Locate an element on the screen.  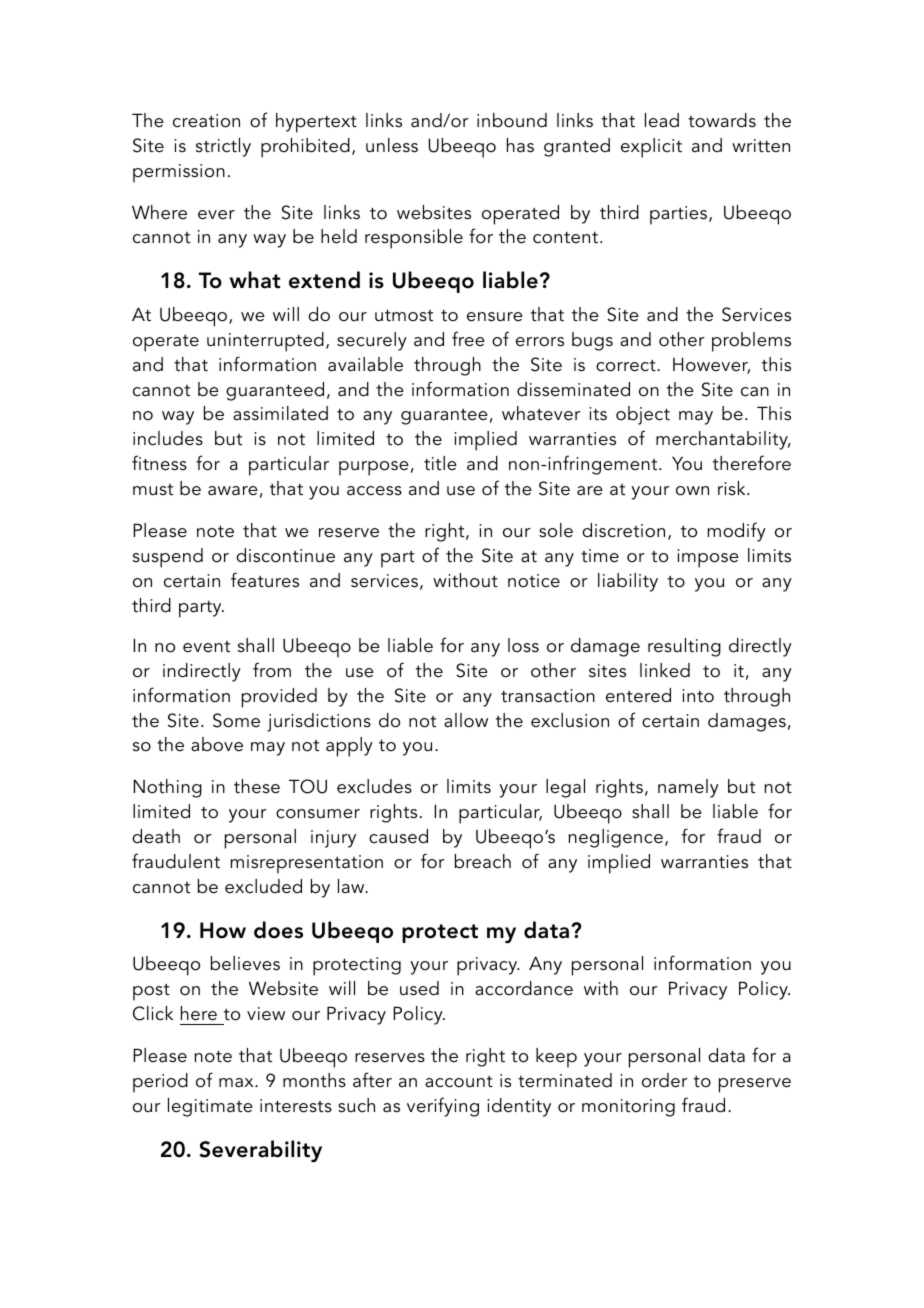
max is located at coordinates (237, 1083).
